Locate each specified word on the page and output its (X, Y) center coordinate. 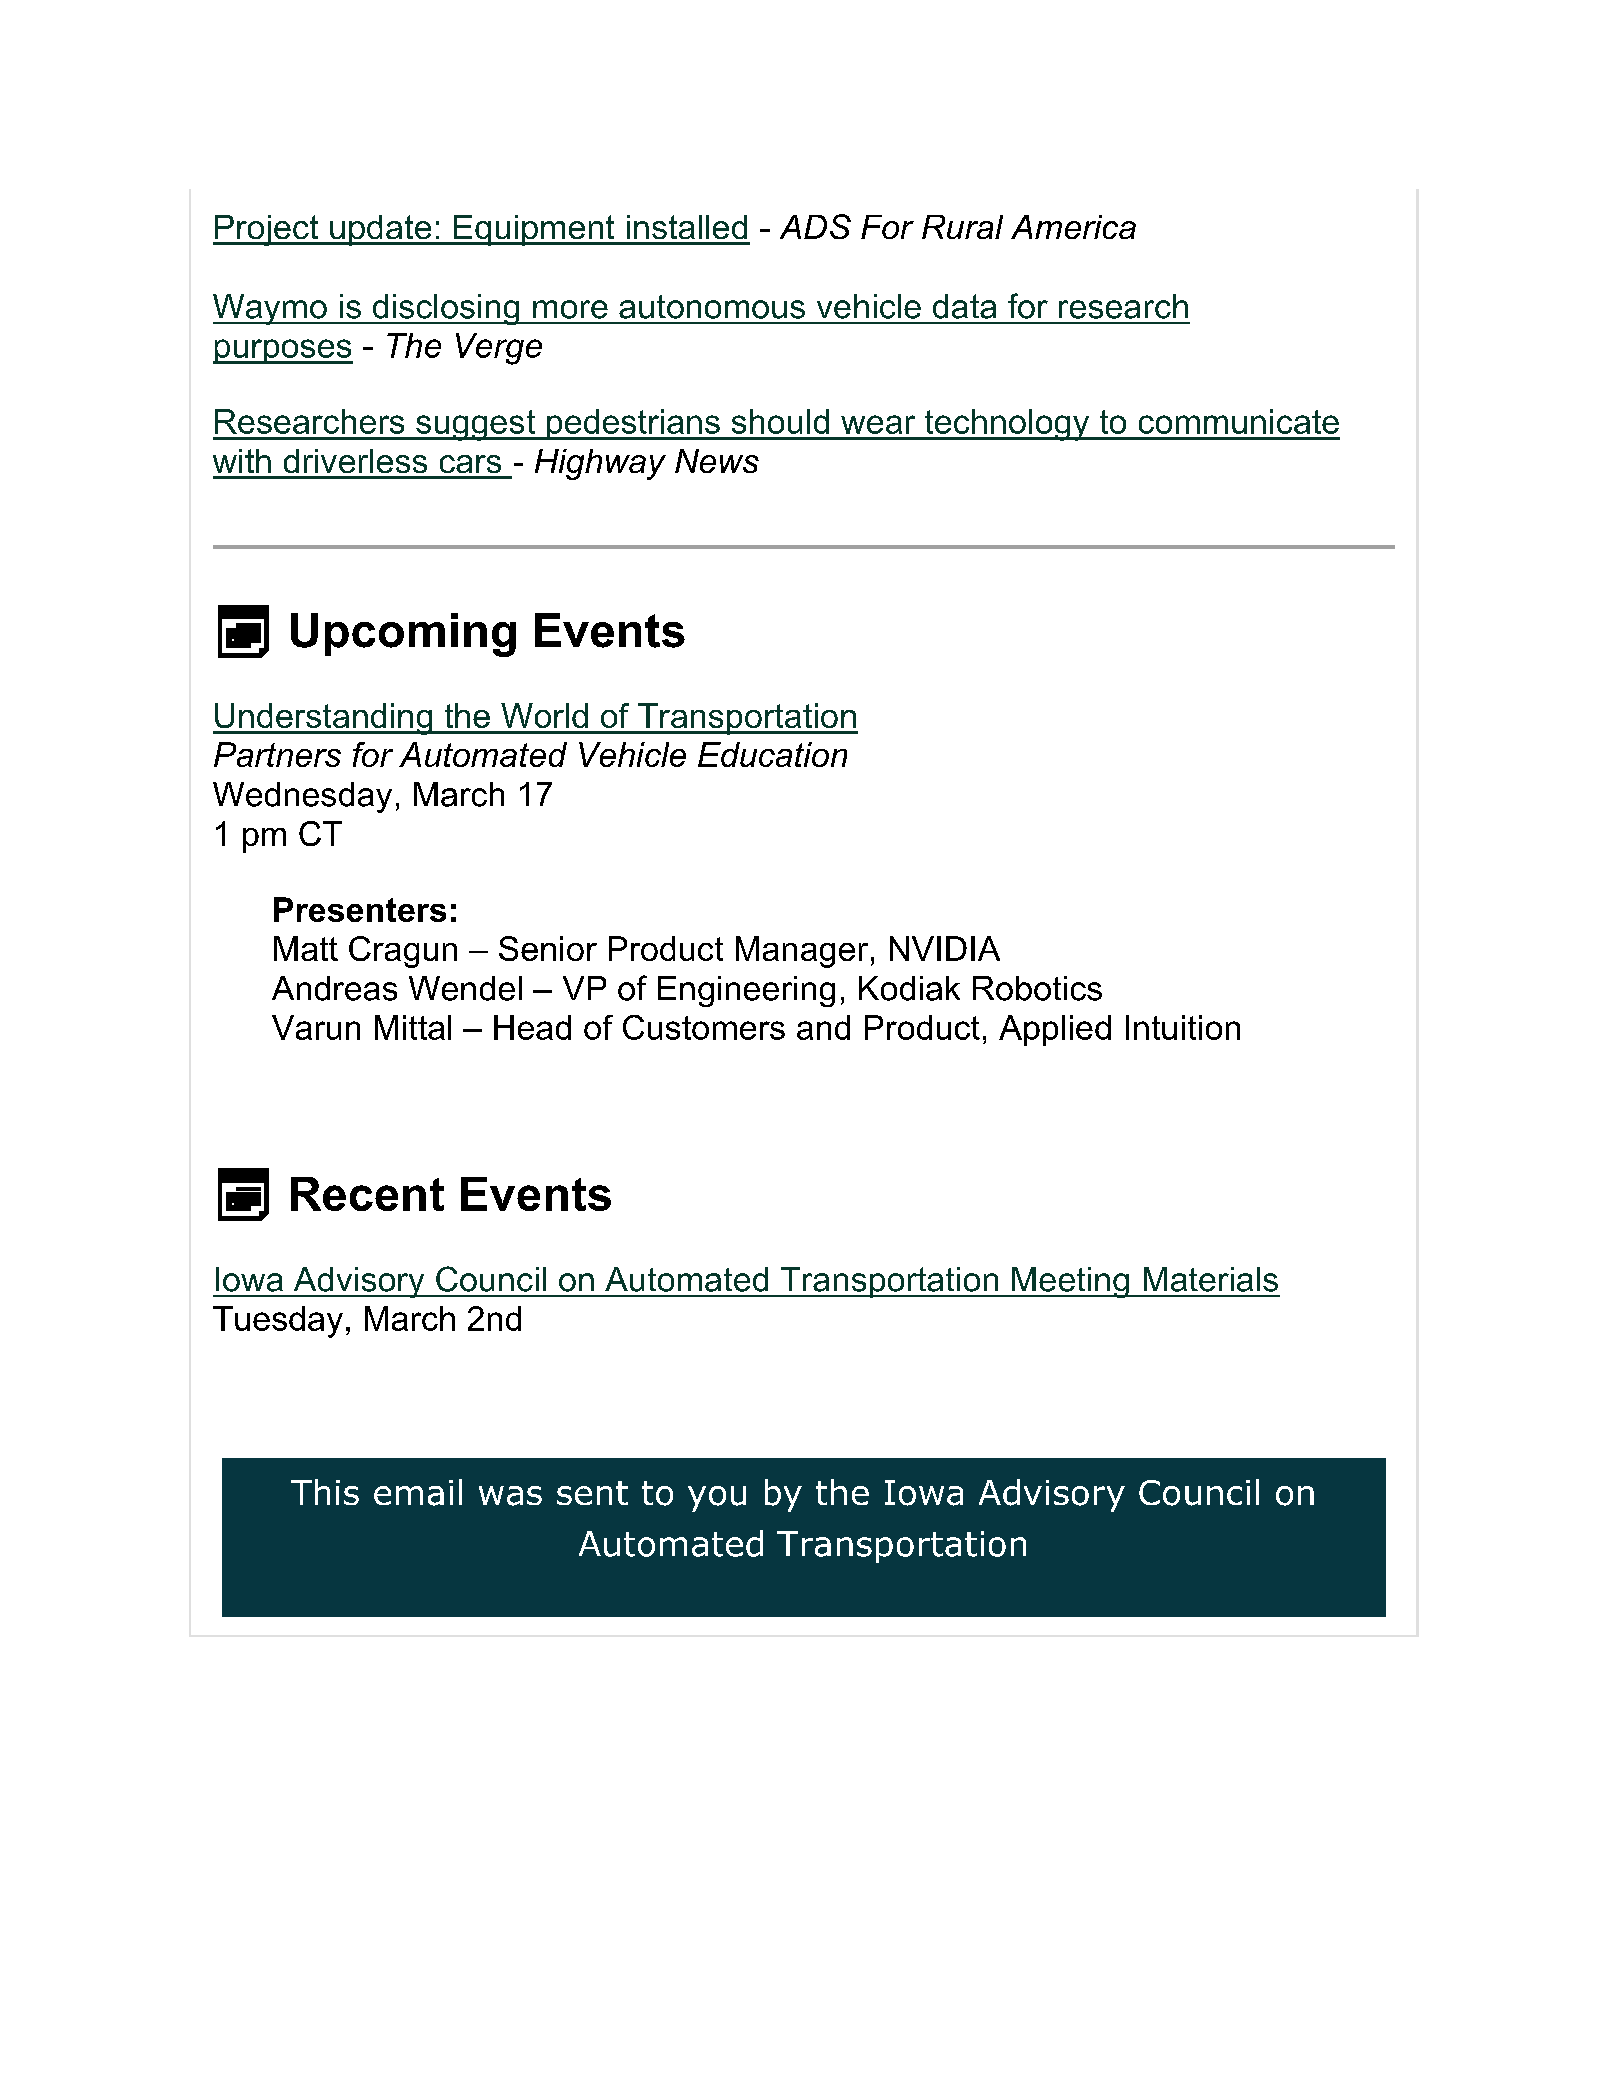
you (717, 1499)
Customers (704, 1027)
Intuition (1183, 1027)
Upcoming (403, 635)
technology (1007, 425)
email (418, 1492)
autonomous (712, 307)
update (381, 230)
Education (772, 754)
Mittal (413, 1027)
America (1073, 227)
